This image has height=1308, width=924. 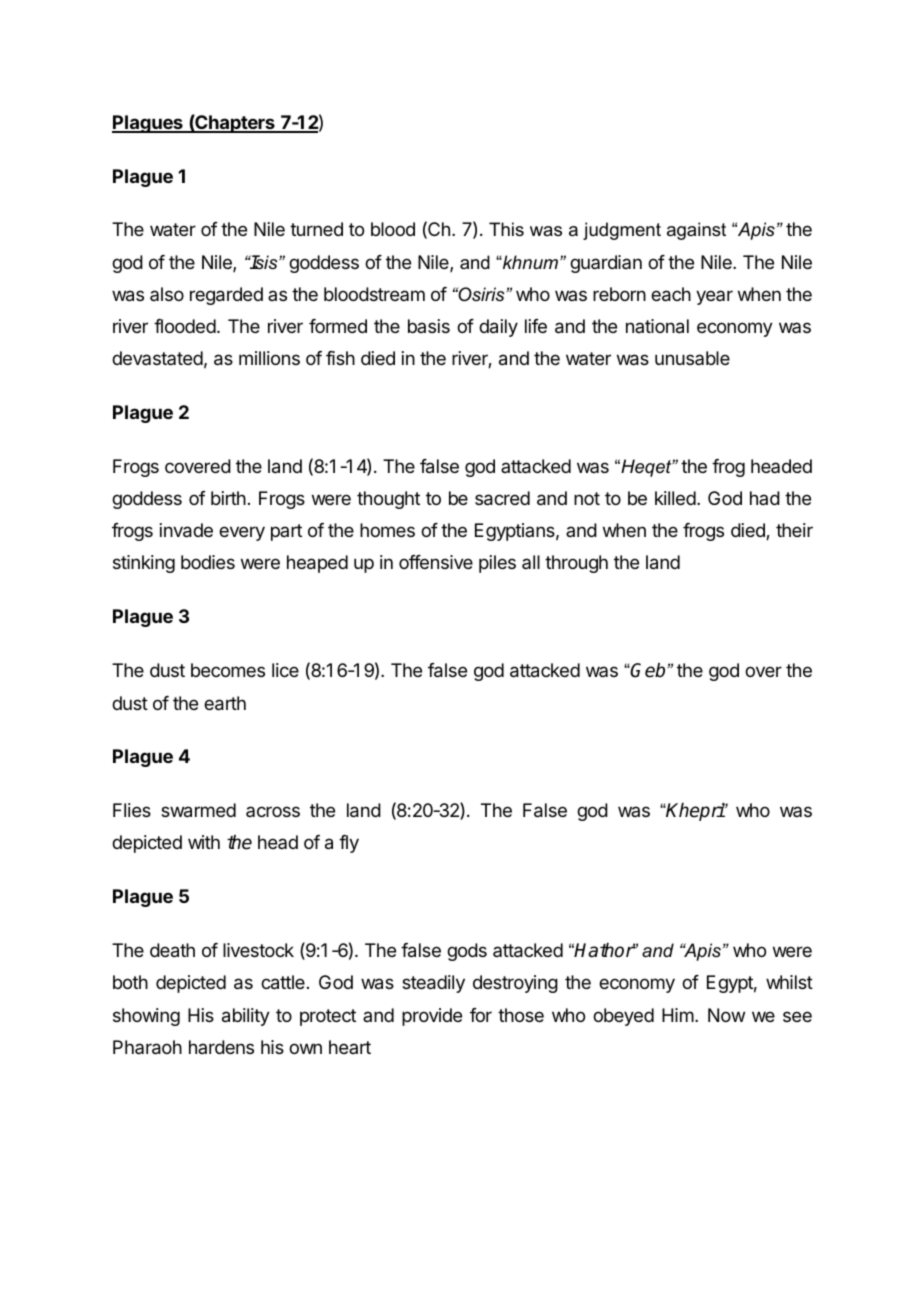 I want to click on whilst, so click(x=789, y=982).
